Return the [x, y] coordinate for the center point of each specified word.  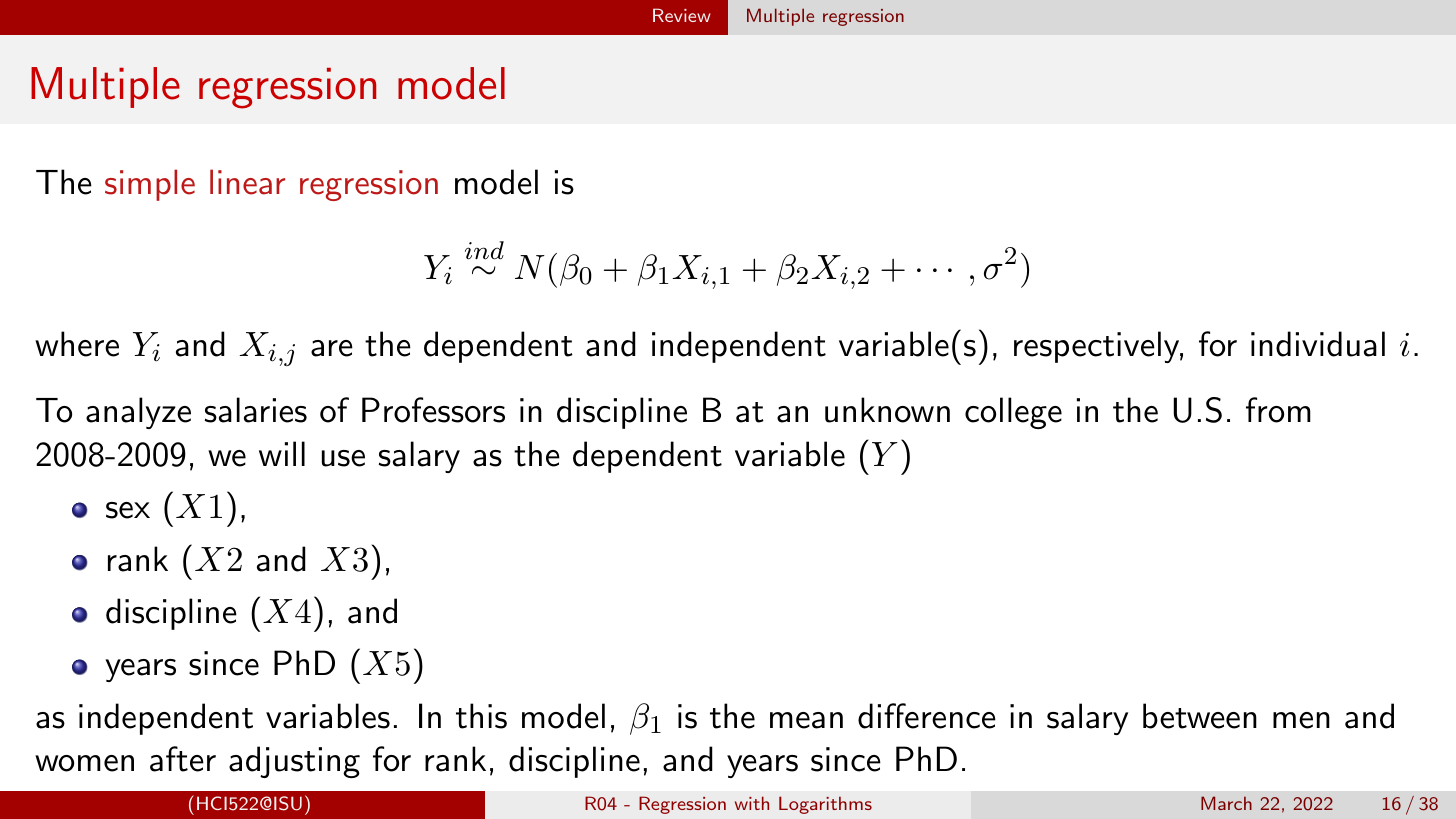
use [343, 458]
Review [682, 15]
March [1226, 803]
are [332, 348]
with [752, 803]
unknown [887, 410]
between [1200, 716]
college [1013, 413]
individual [1318, 344]
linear [247, 182]
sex [128, 510]
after [183, 759]
